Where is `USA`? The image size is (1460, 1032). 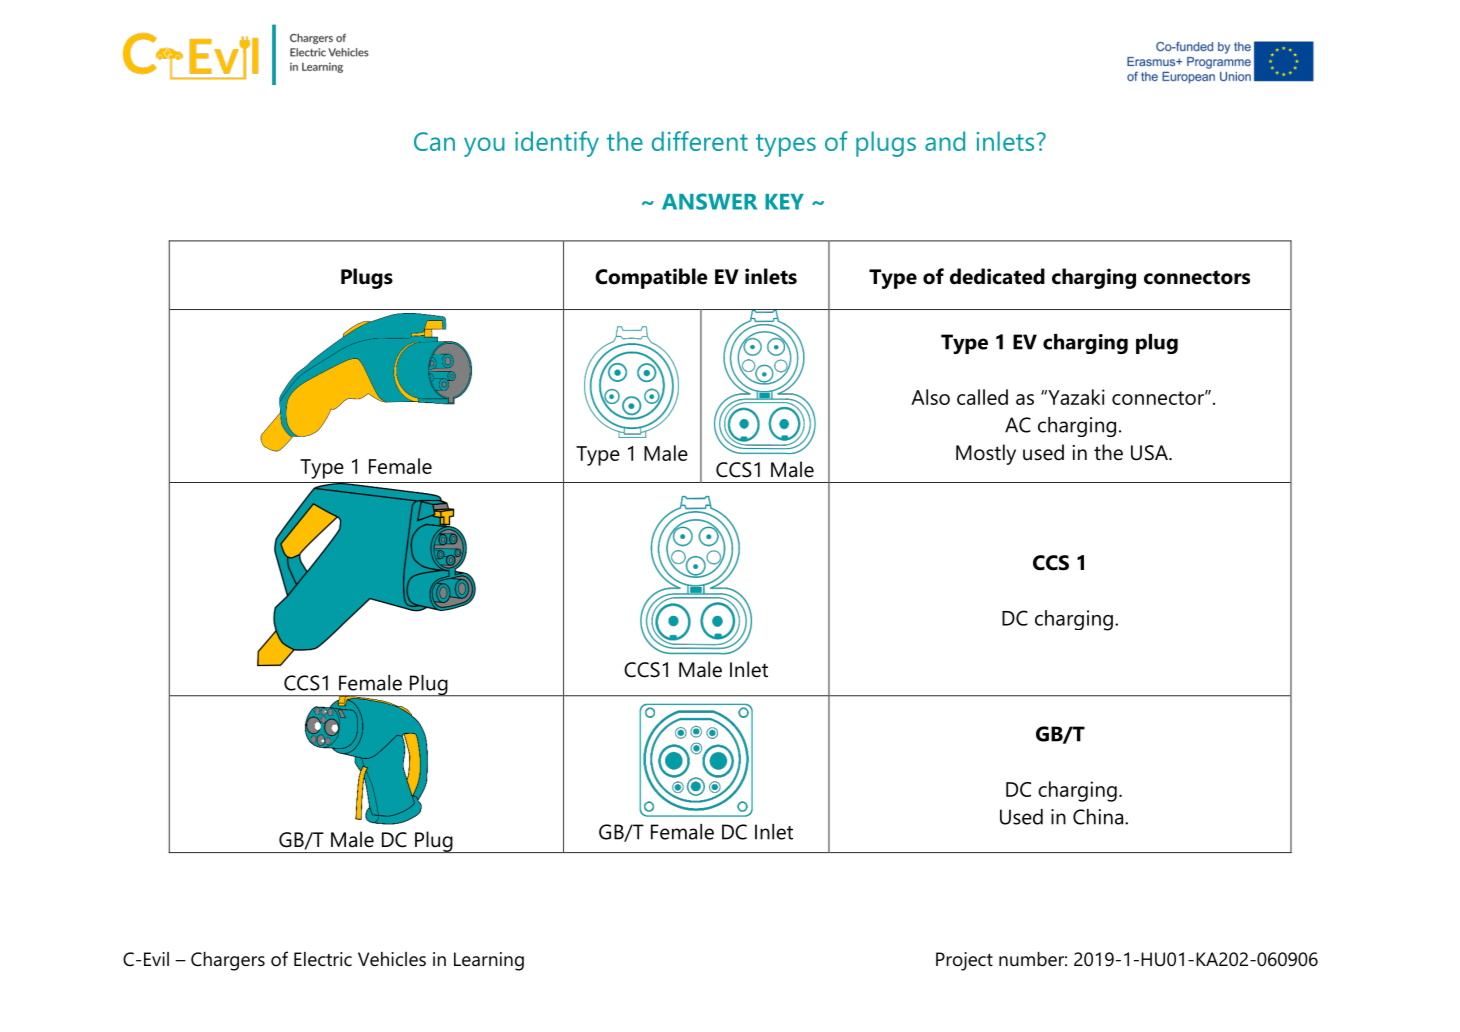
USA is located at coordinates (1151, 453).
